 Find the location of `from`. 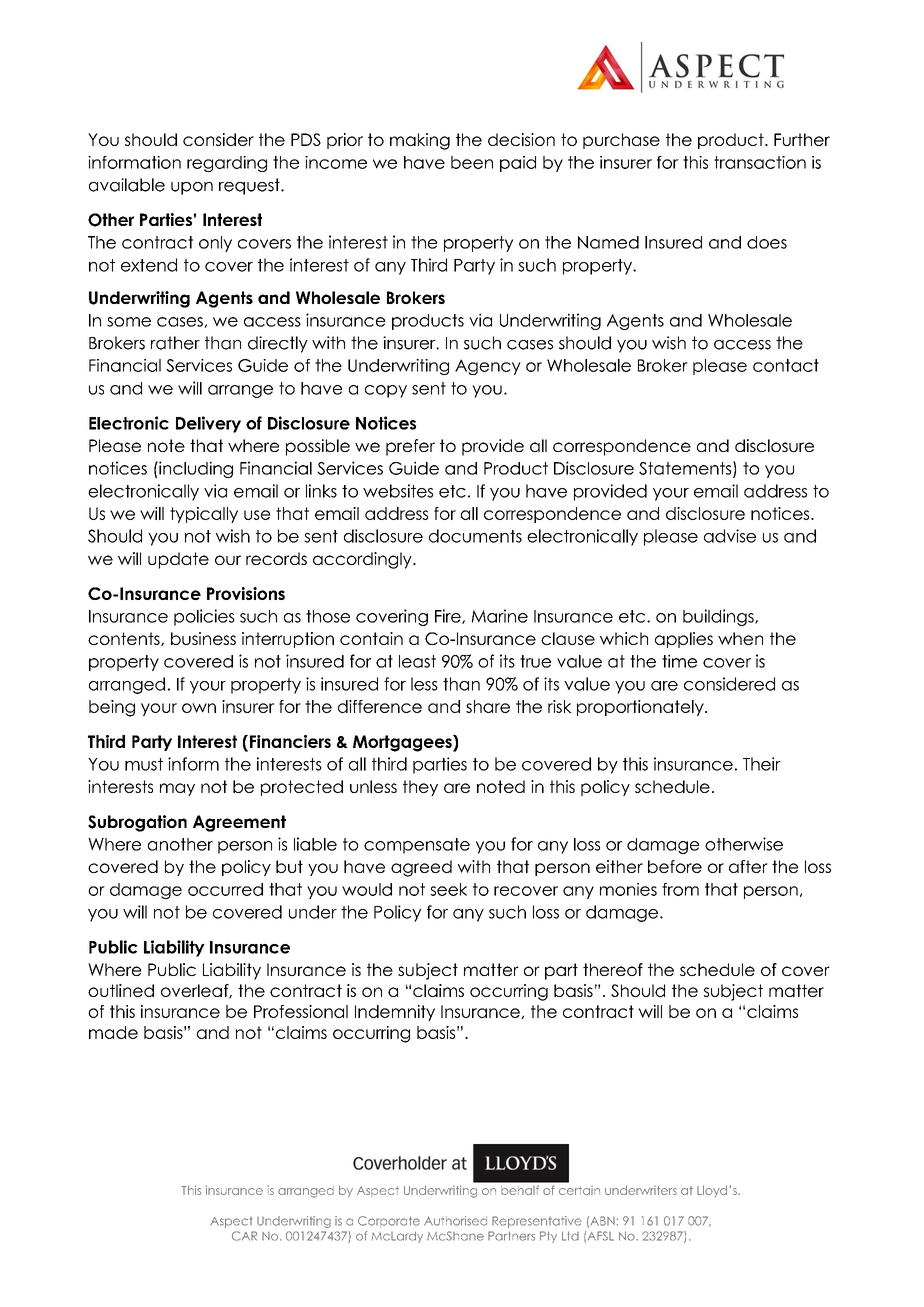

from is located at coordinates (680, 889).
